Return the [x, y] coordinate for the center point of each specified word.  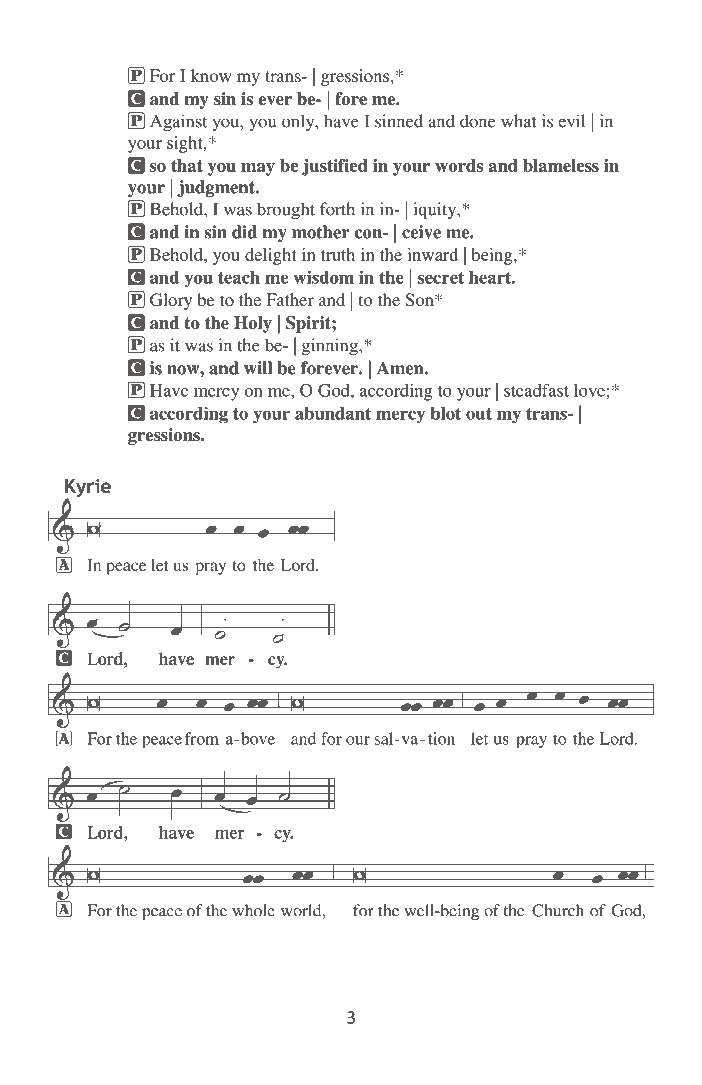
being [493, 256]
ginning [331, 347]
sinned [399, 121]
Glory [171, 301]
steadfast [536, 390]
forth [337, 209]
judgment [217, 188]
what [519, 121]
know [211, 75]
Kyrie [88, 489]
